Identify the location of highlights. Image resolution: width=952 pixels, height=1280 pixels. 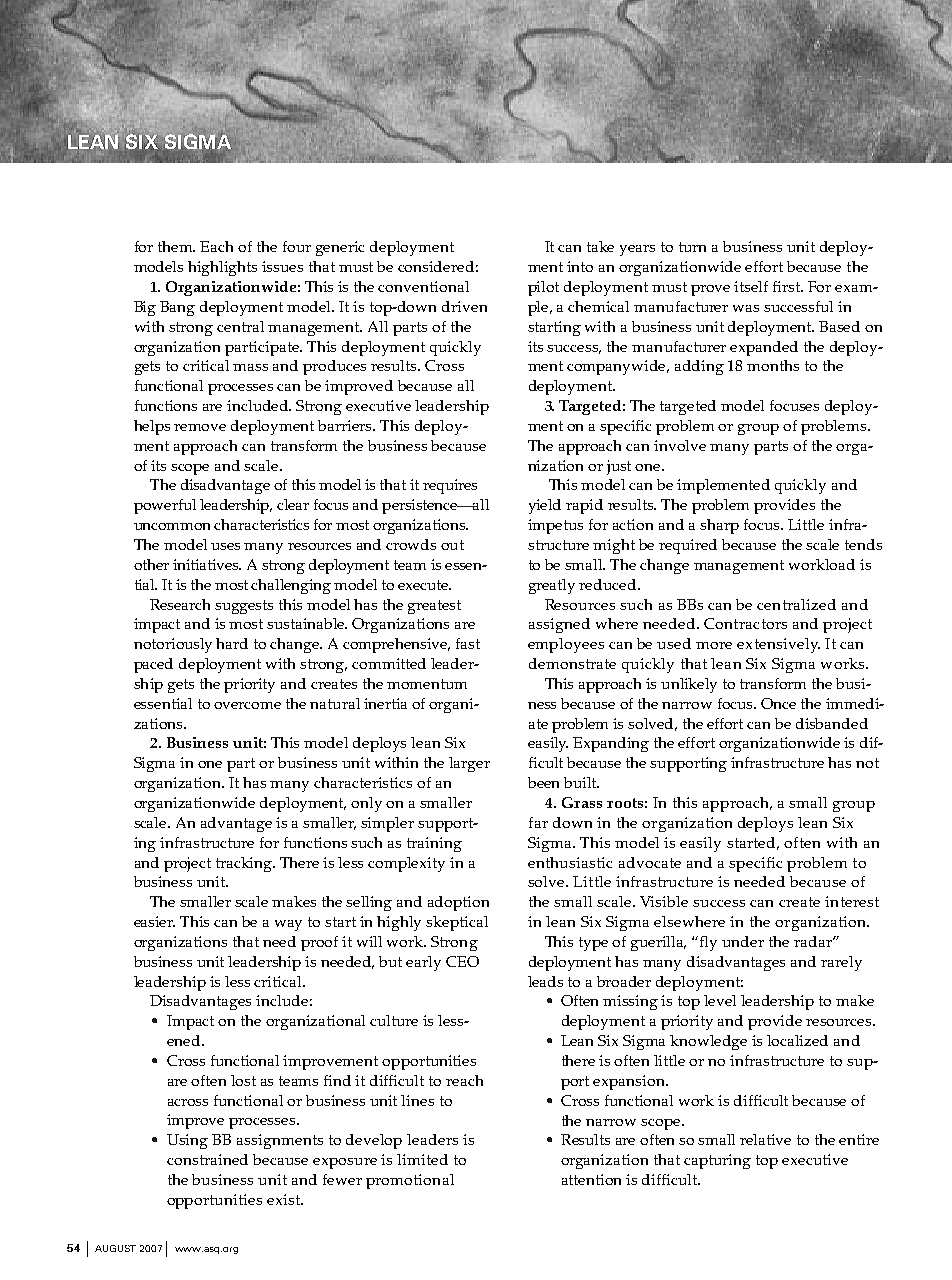
(222, 268).
